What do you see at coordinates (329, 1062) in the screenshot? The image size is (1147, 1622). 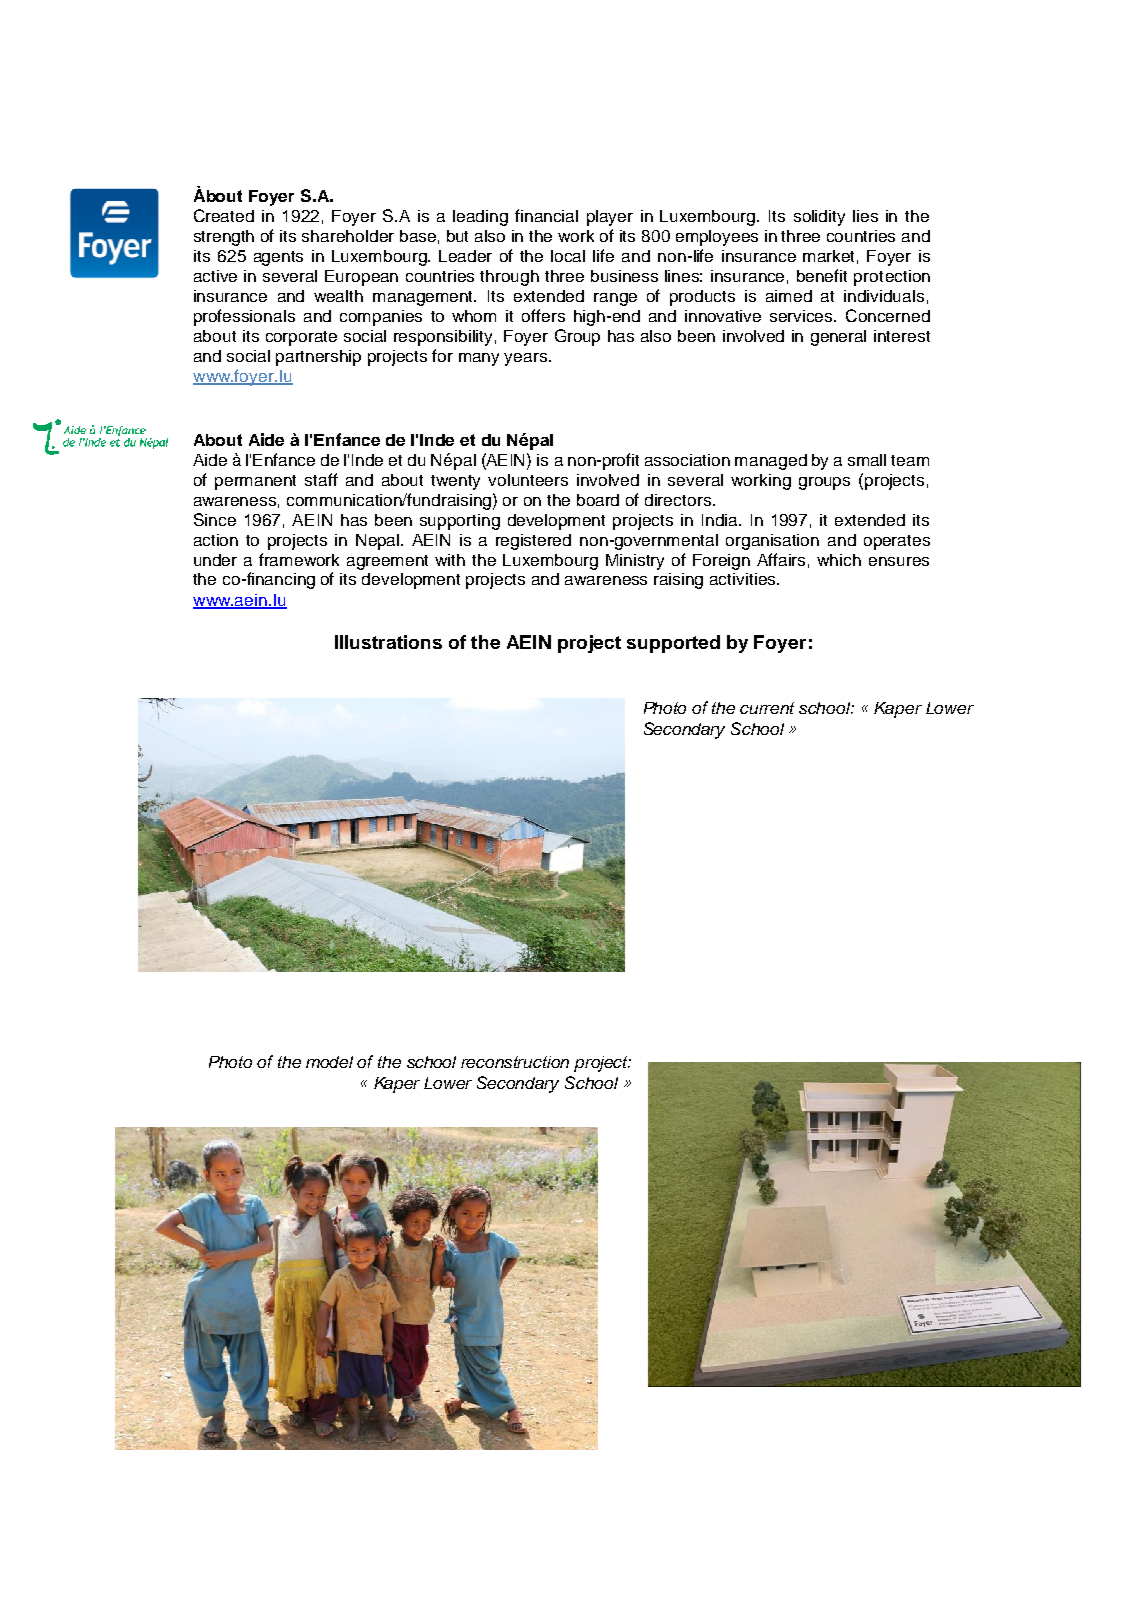 I see `model` at bounding box center [329, 1062].
